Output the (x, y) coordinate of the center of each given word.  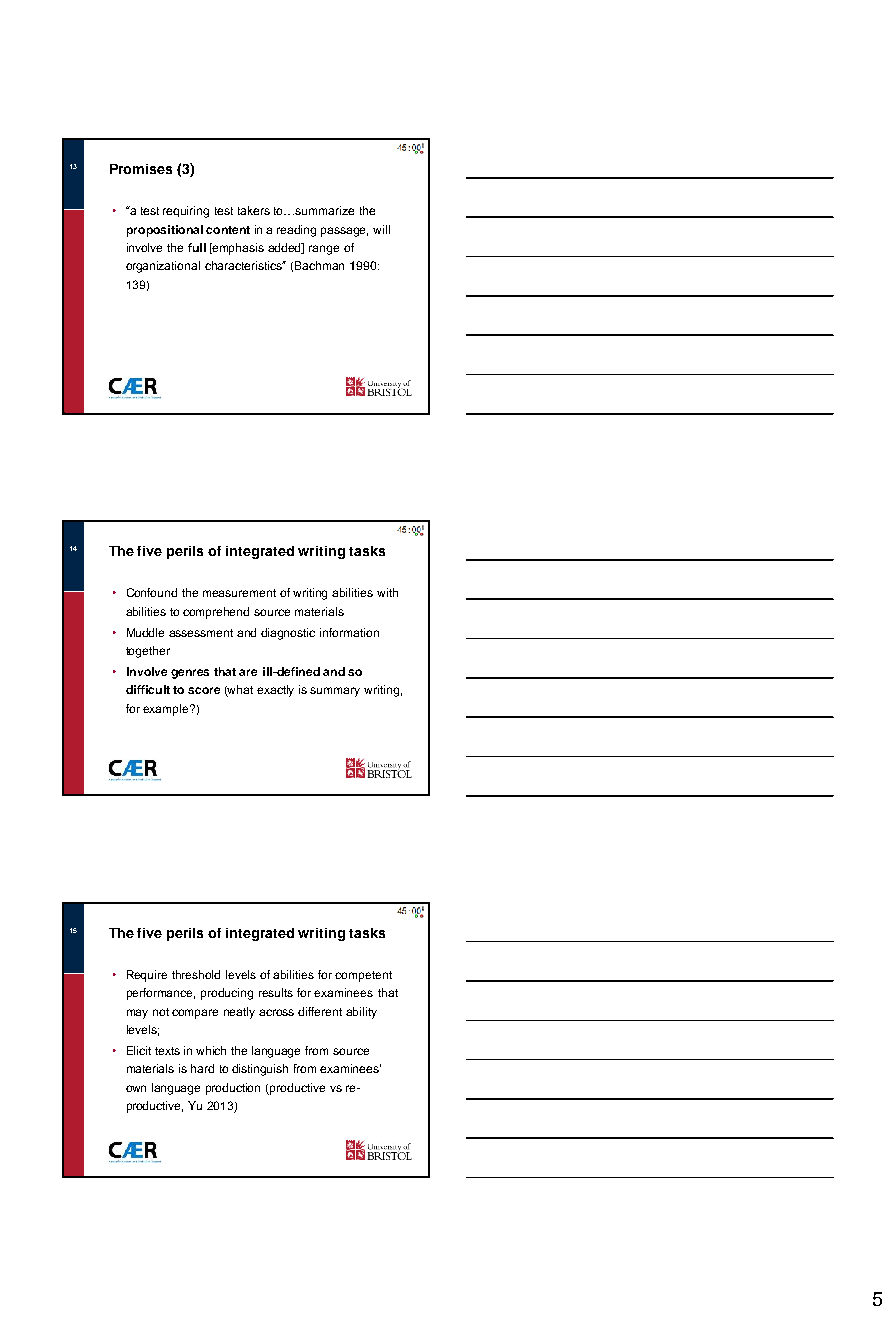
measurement (239, 593)
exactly (275, 691)
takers (254, 210)
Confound (152, 592)
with (387, 592)
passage (344, 232)
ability (361, 1013)
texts (167, 1051)
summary (335, 692)
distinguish (260, 1070)
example (167, 710)
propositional (165, 231)
